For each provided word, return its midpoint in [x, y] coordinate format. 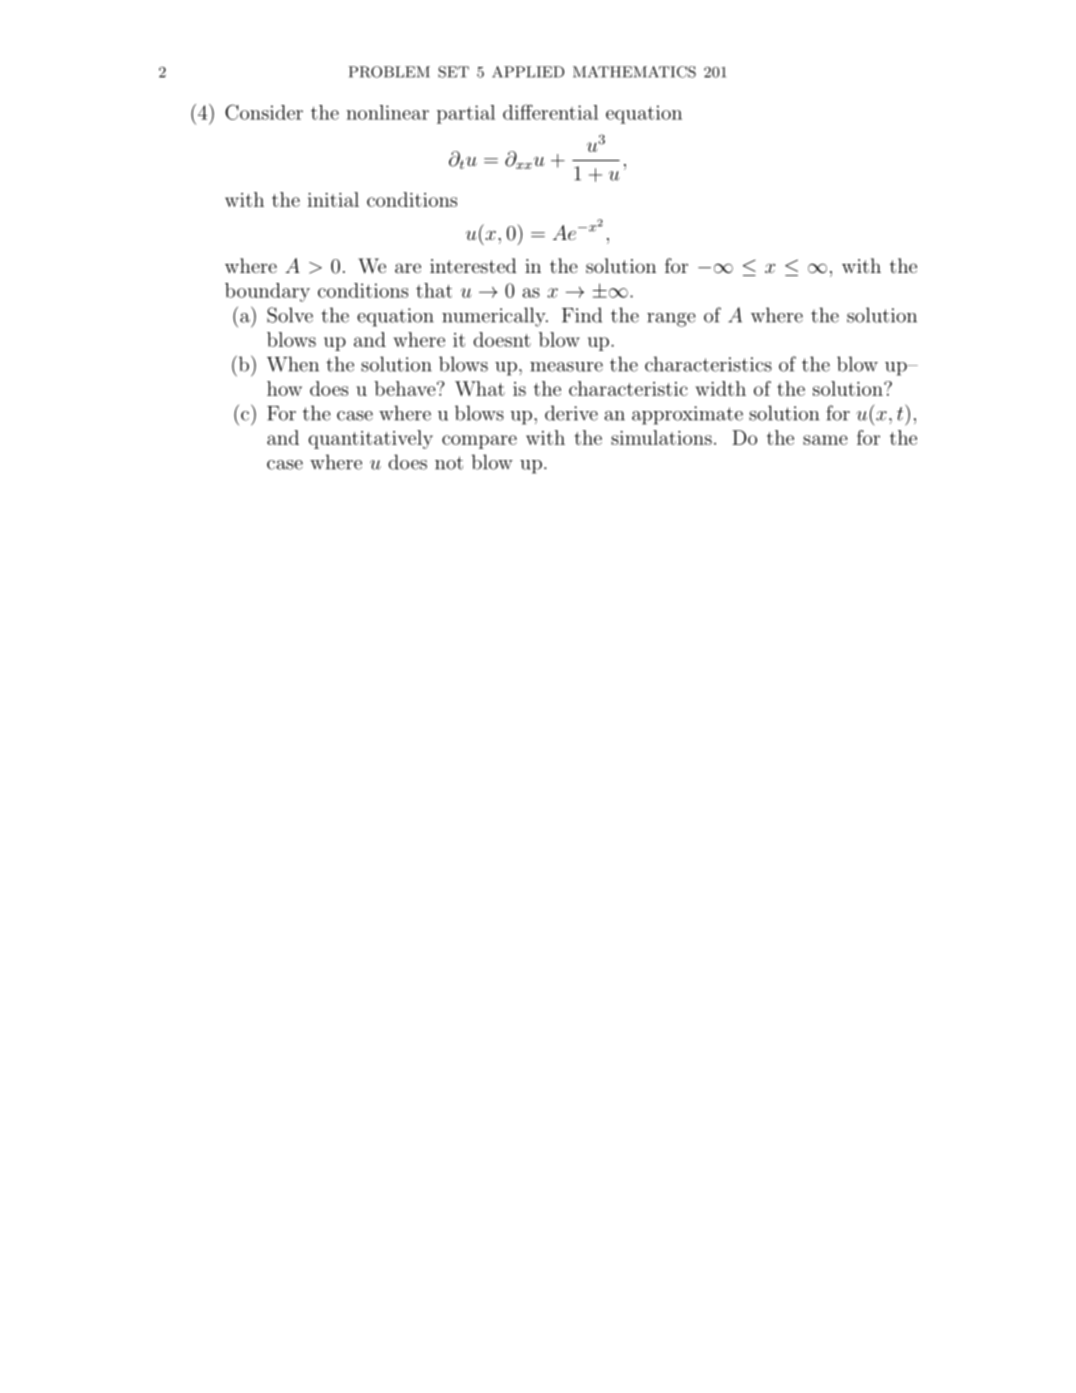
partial [466, 114]
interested [473, 265]
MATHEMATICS [634, 72]
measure [566, 367]
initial [333, 199]
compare [479, 442]
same [825, 440]
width [720, 388]
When [293, 364]
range [671, 320]
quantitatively [370, 439]
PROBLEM [389, 72]
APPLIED [528, 72]
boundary [267, 292]
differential [550, 112]
